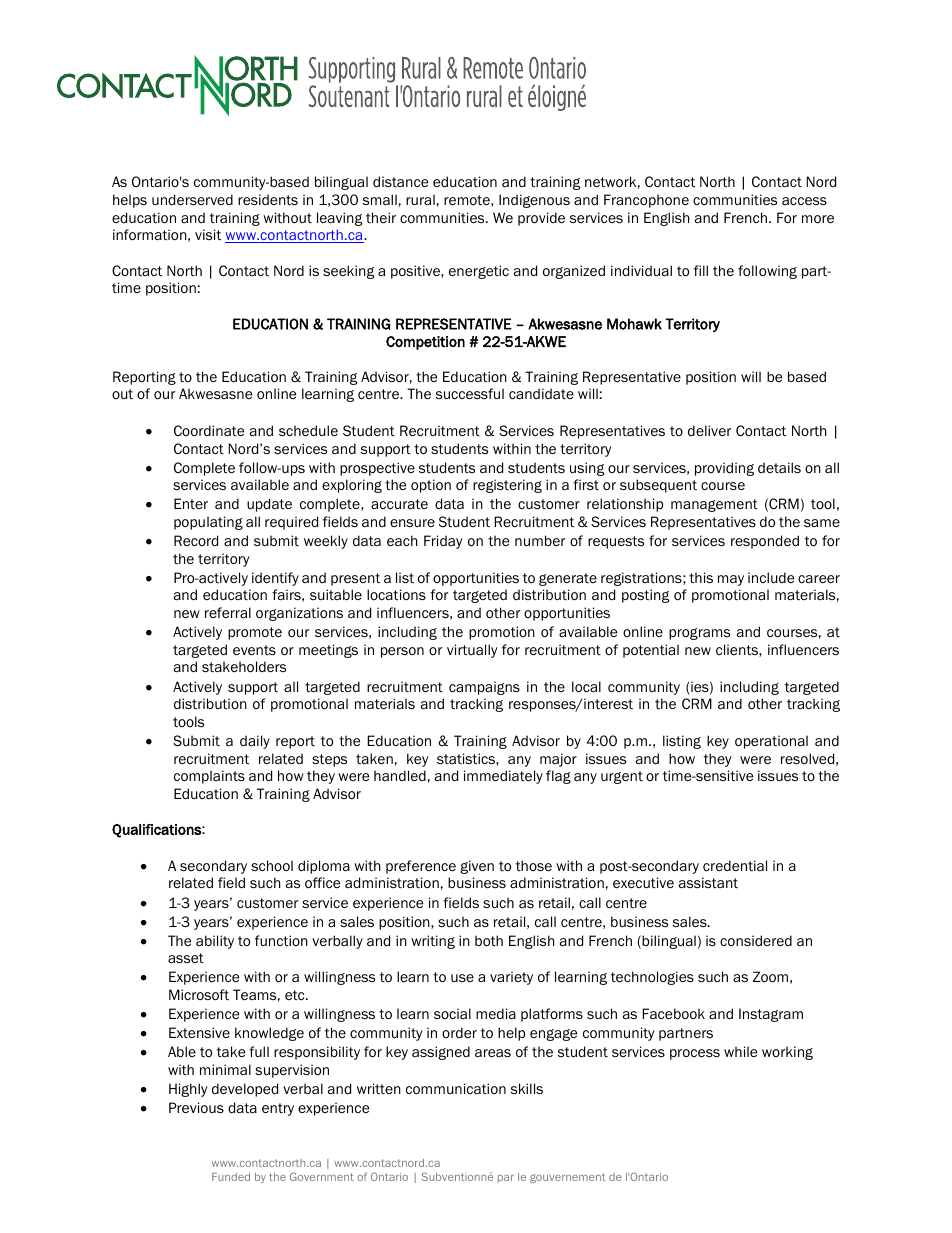 The width and height of the screenshot is (952, 1233). What do you see at coordinates (740, 1051) in the screenshot?
I see `while` at bounding box center [740, 1051].
